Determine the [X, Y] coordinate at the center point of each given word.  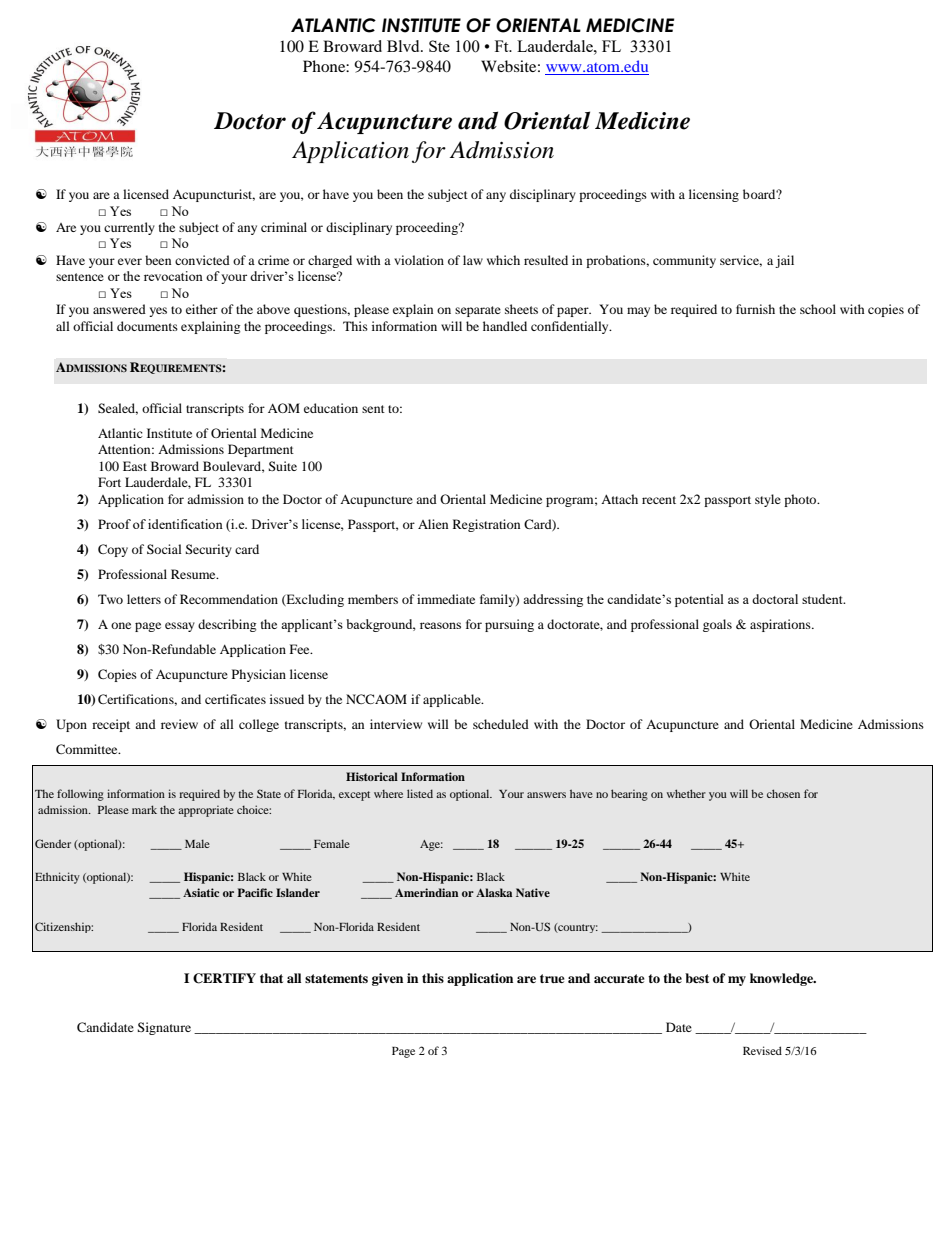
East [135, 466]
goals [717, 625]
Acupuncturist [214, 195]
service [741, 261]
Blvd [404, 46]
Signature [164, 1028]
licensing [714, 195]
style [768, 500]
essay [180, 627]
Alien [433, 524]
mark [144, 809]
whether [686, 793]
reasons [440, 625]
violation [419, 260]
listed [420, 793]
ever [130, 261]
